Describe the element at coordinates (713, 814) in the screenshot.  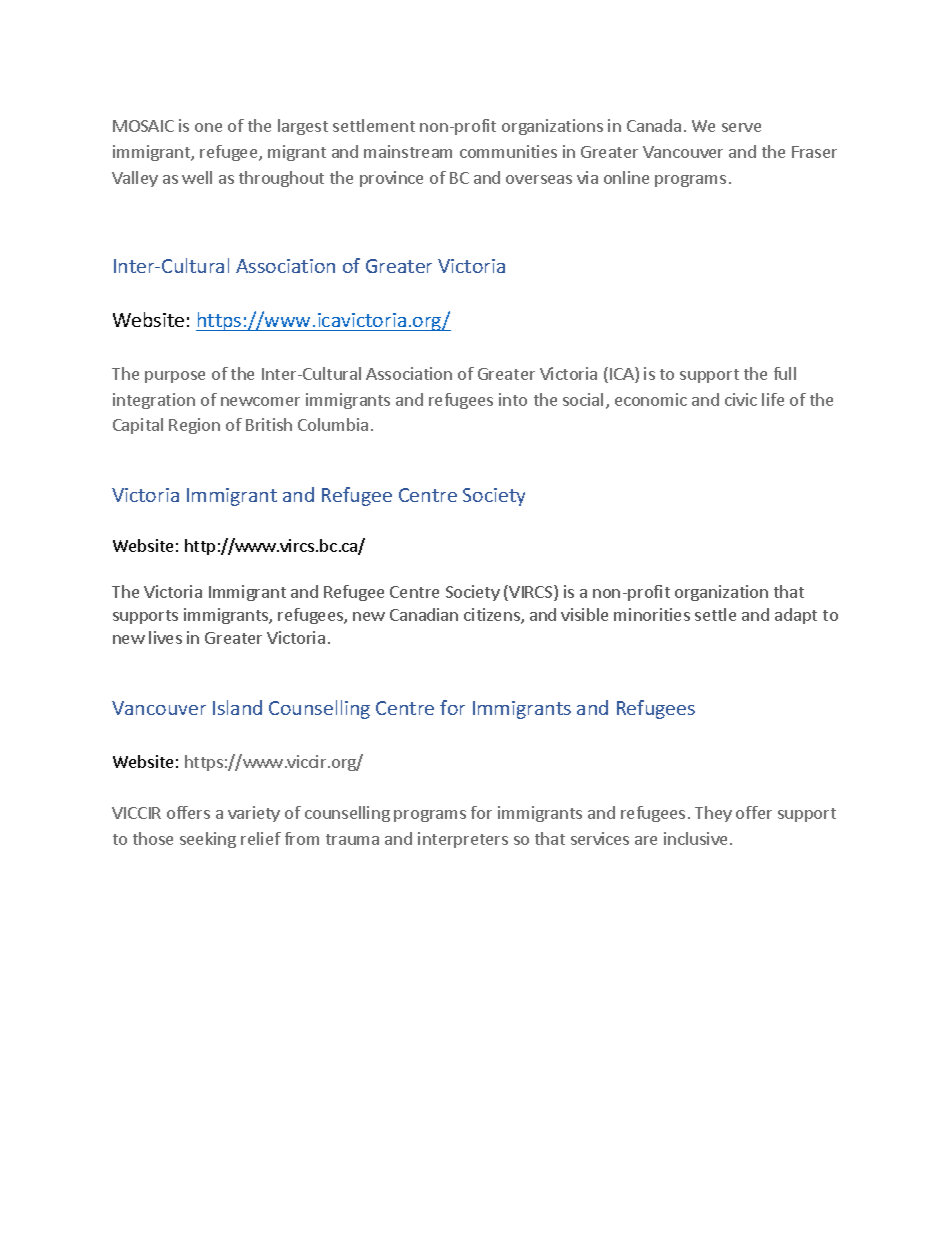
I see `They` at that location.
